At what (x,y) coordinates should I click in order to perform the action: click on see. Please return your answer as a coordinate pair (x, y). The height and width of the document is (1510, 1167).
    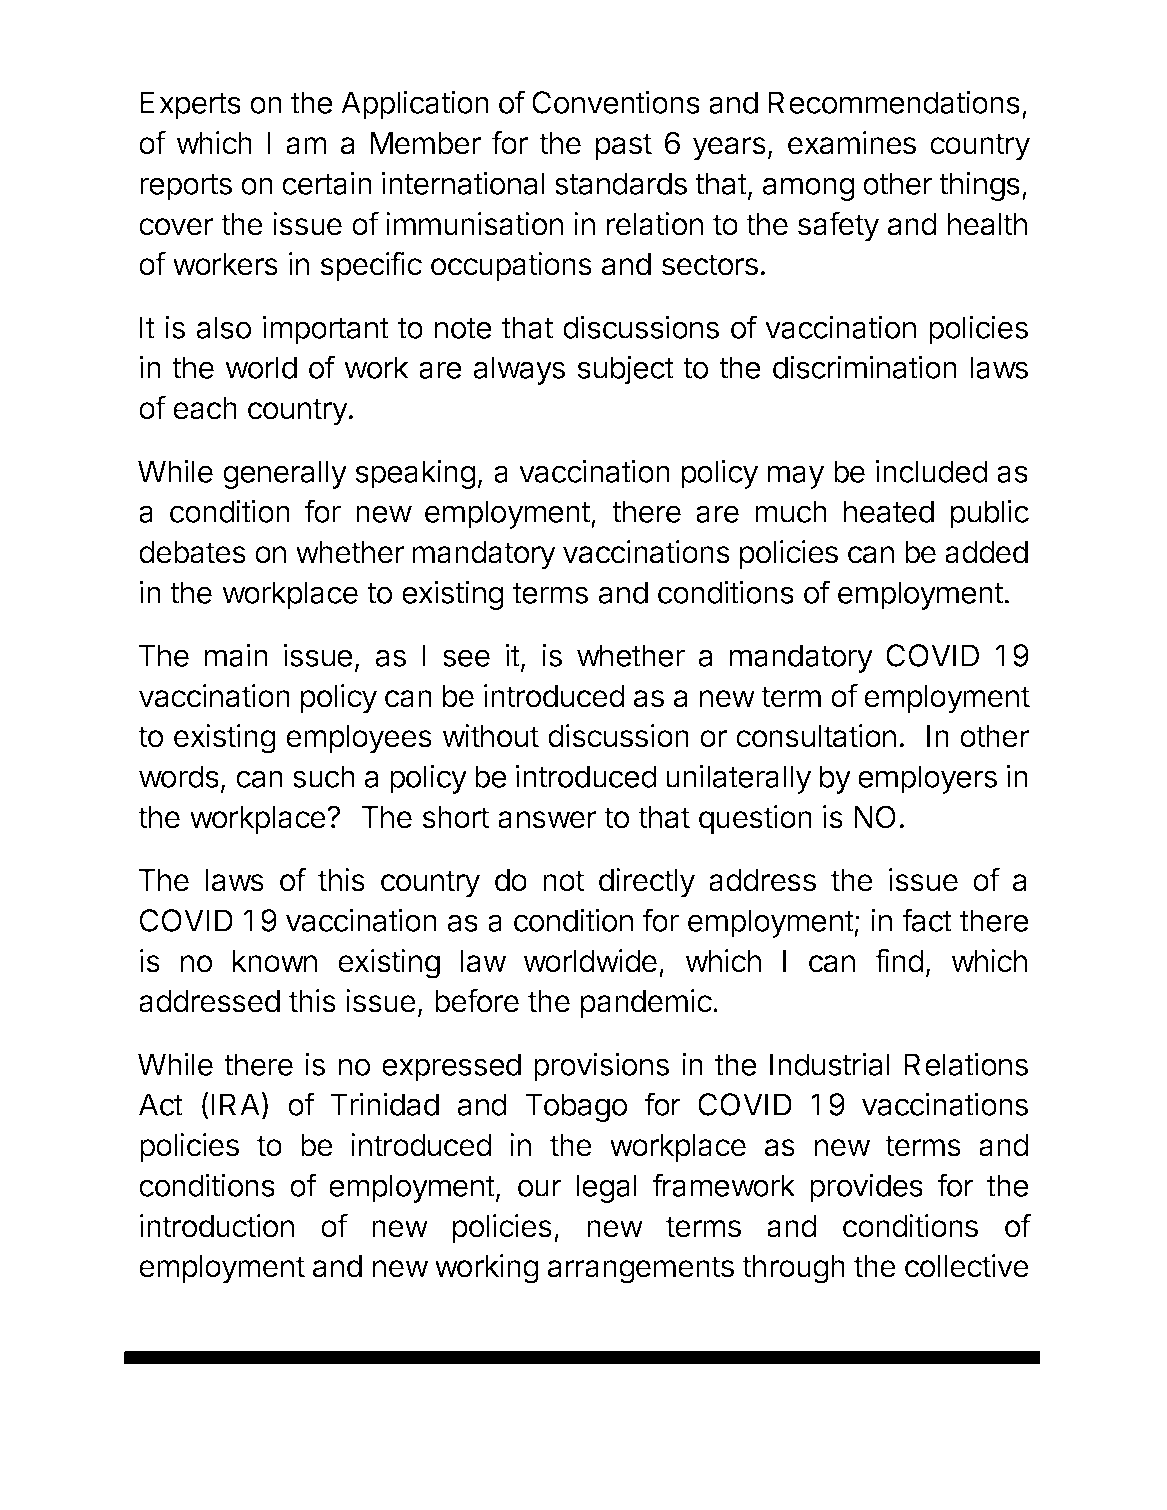
    Looking at the image, I should click on (466, 658).
